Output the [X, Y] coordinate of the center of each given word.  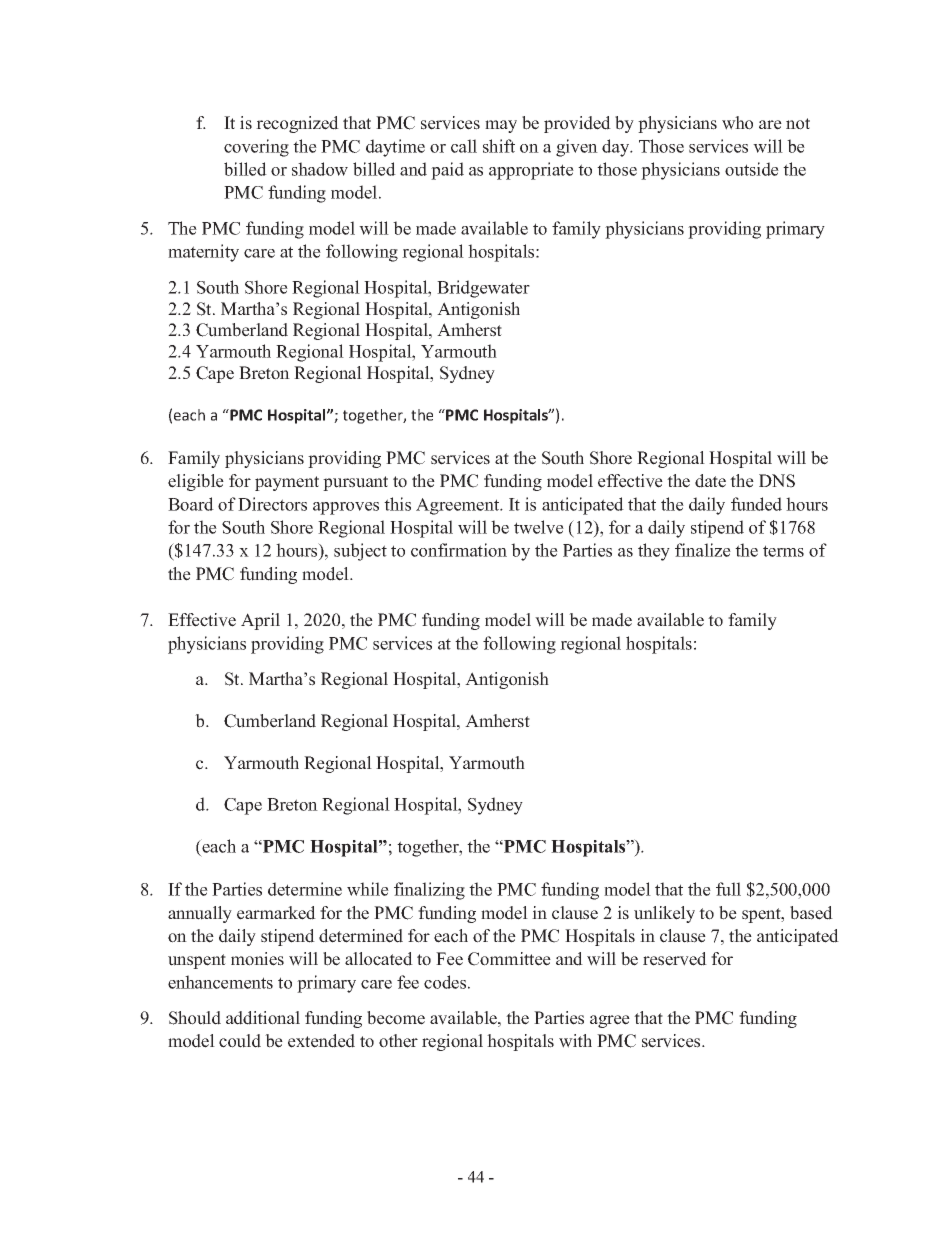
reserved [675, 959]
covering [256, 148]
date [710, 481]
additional [263, 1018]
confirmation [459, 550]
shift [499, 146]
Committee [509, 959]
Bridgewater [483, 289]
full [728, 889]
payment [287, 483]
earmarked [276, 913]
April [260, 621]
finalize [703, 550]
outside [752, 169]
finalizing [429, 891]
